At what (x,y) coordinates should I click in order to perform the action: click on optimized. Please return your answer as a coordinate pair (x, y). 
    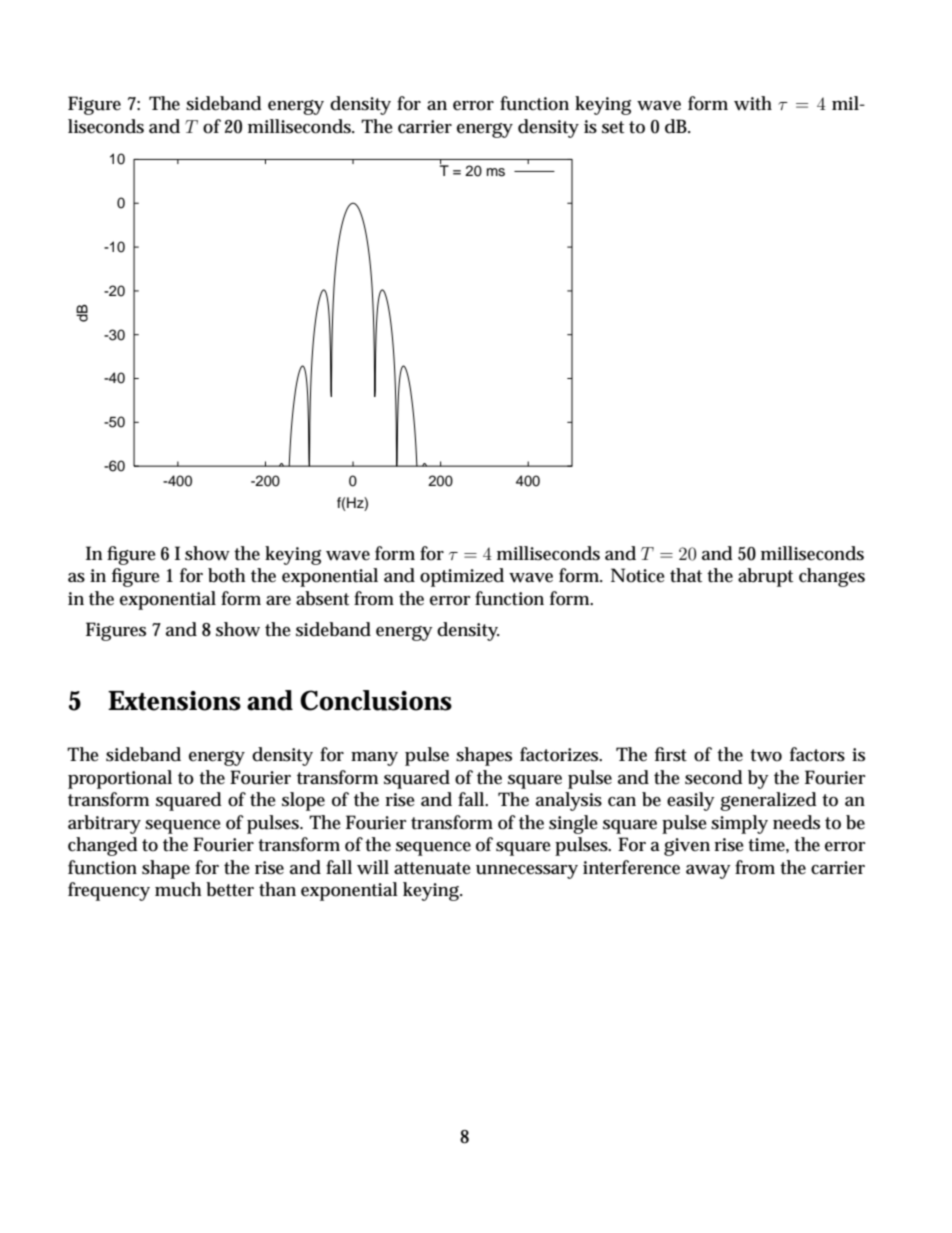
    Looking at the image, I should click on (462, 577).
